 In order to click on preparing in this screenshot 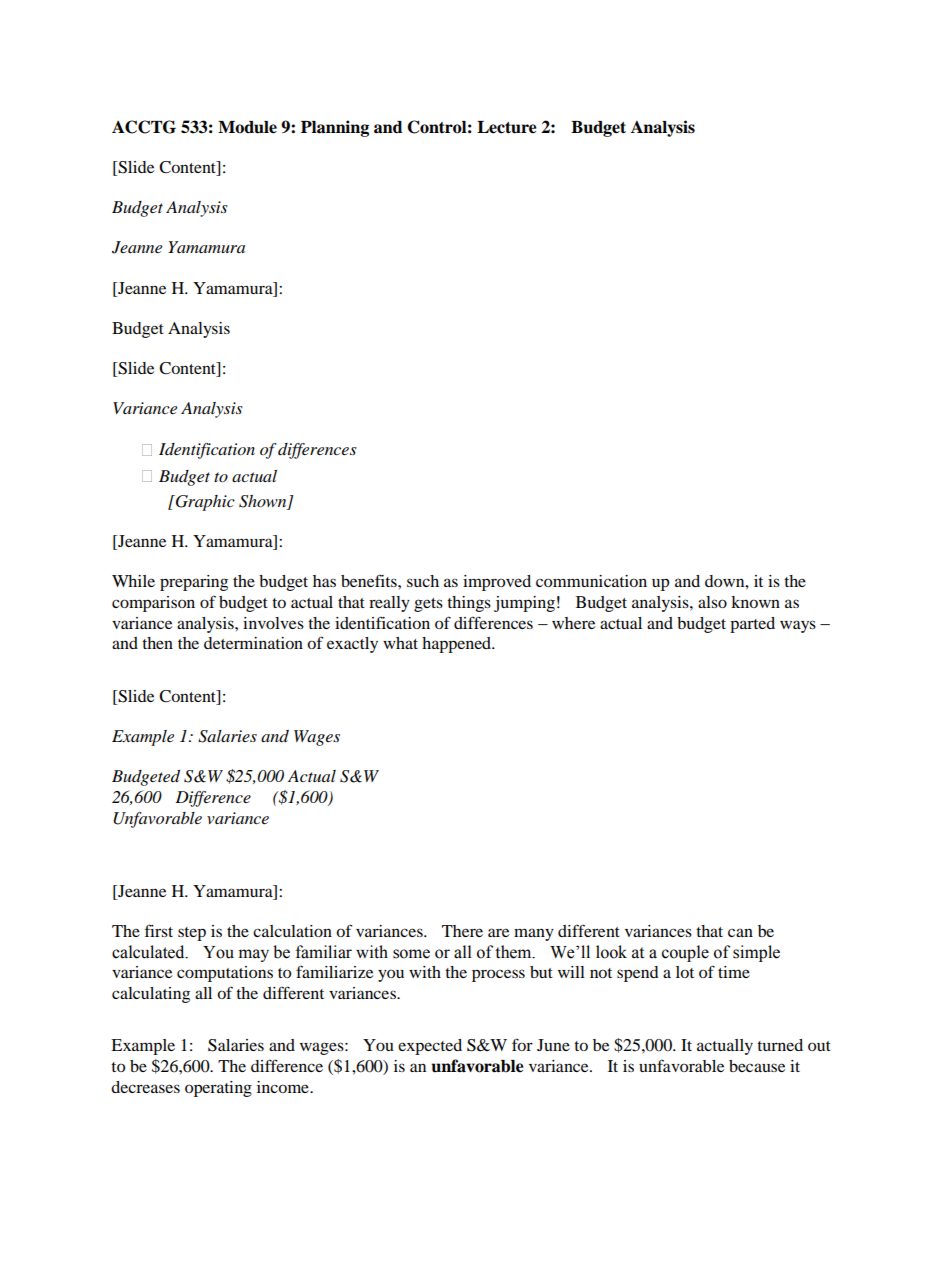, I will do `click(194, 583)`.
